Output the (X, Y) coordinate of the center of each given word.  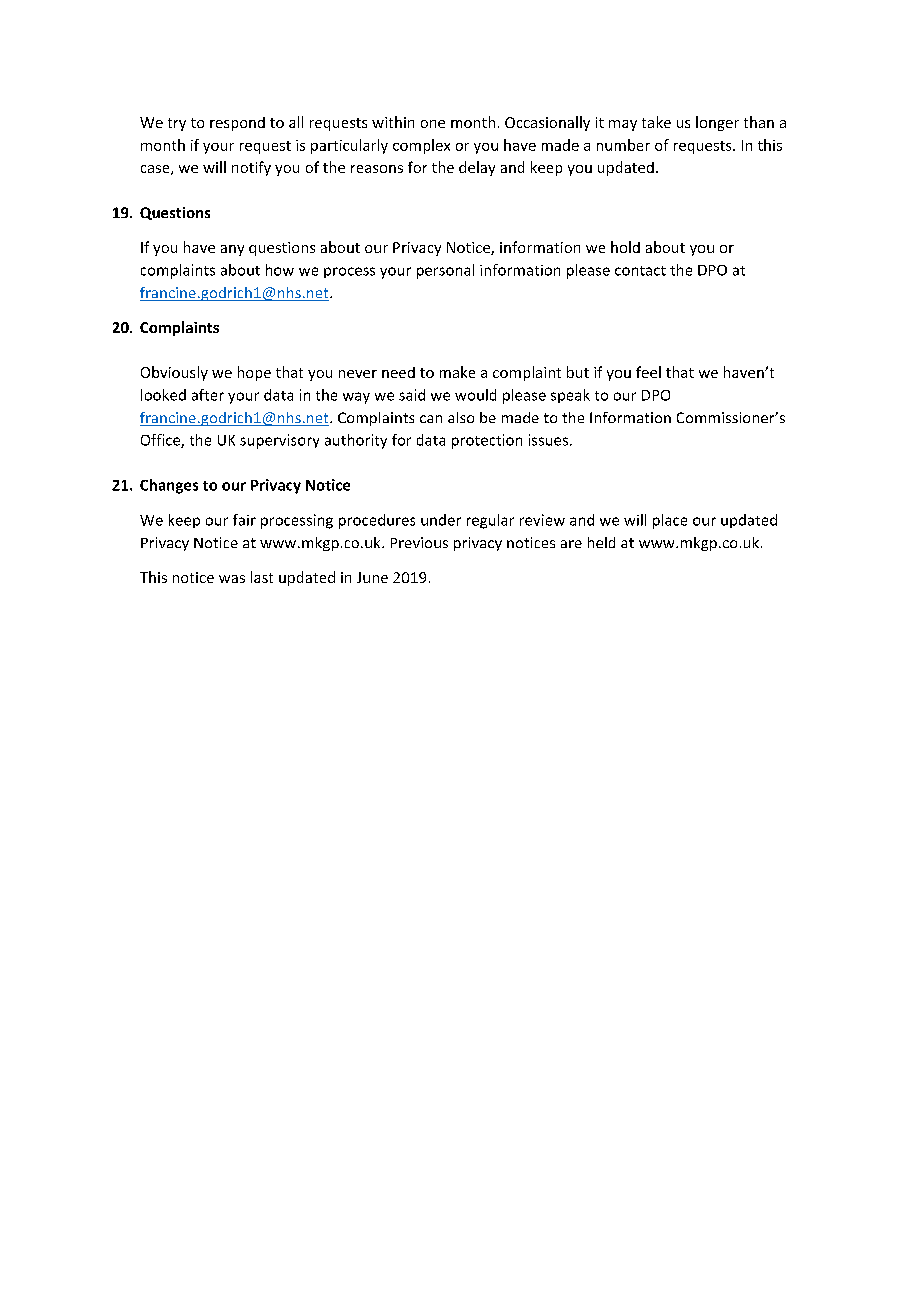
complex (421, 146)
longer (717, 123)
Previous (419, 542)
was (232, 579)
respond (237, 124)
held (601, 542)
